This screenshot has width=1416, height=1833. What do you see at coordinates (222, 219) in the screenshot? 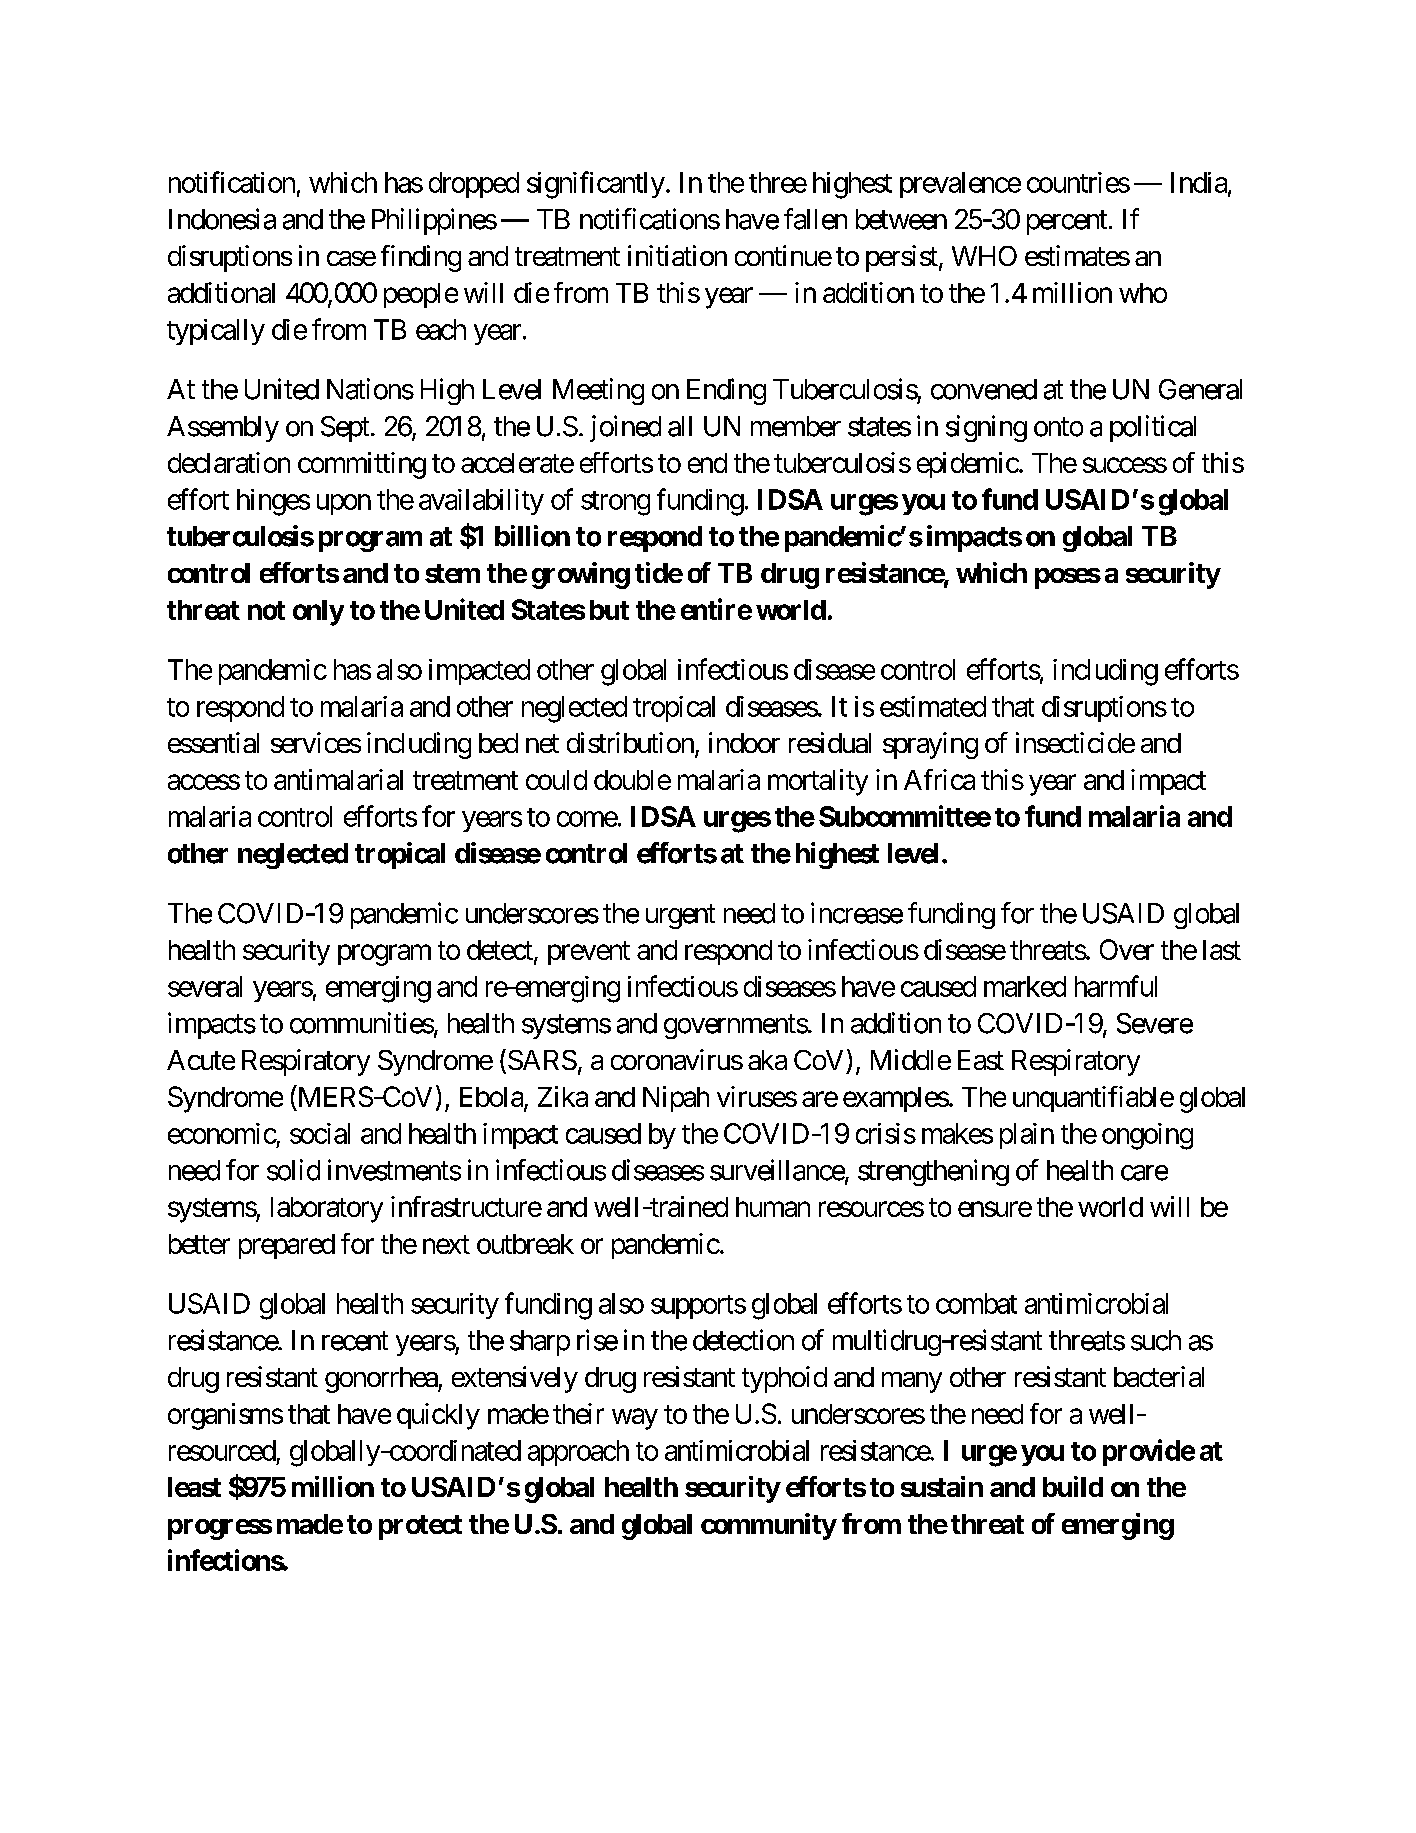
I see `Indonesia` at bounding box center [222, 219].
